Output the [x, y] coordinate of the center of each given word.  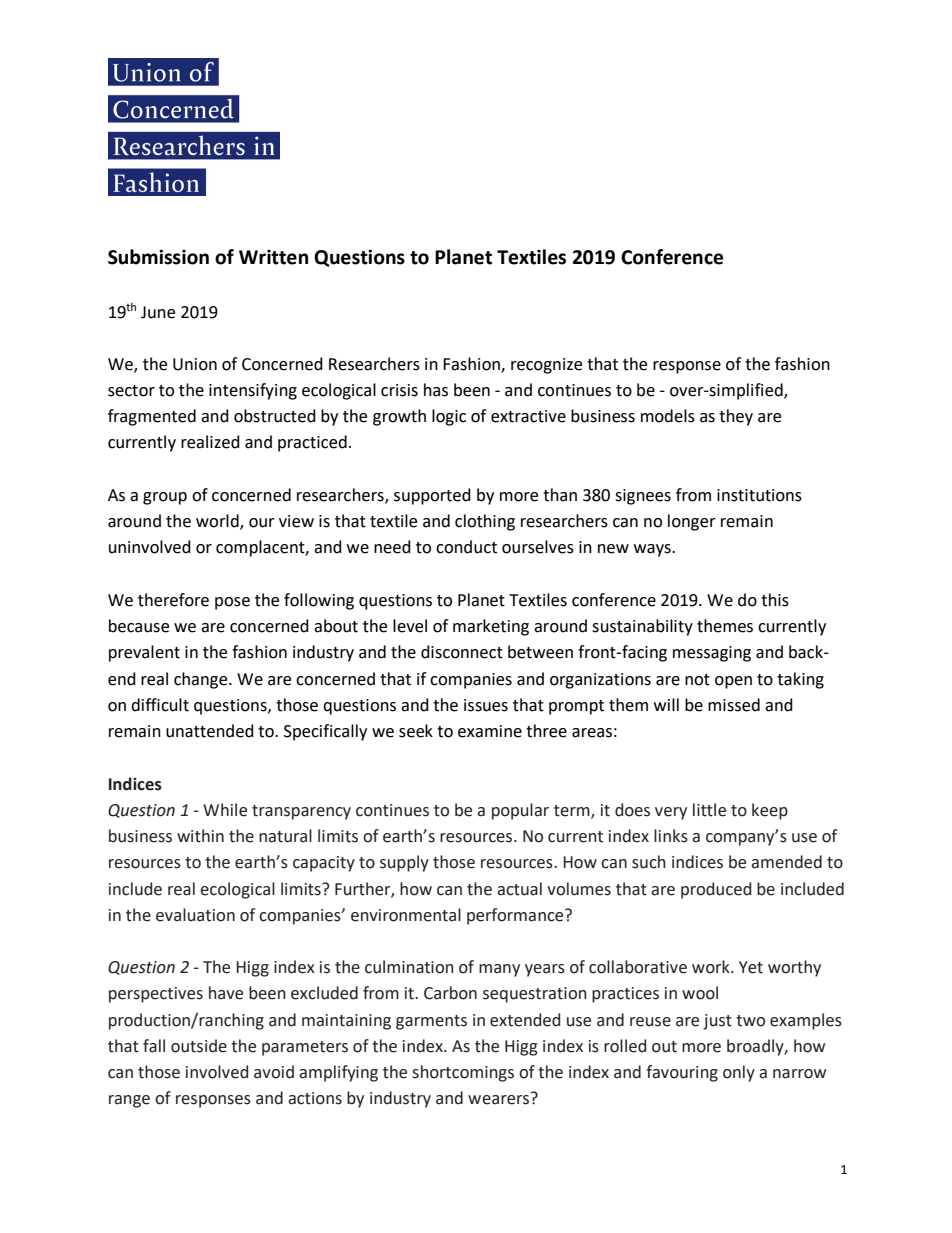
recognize [546, 366]
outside [199, 1046]
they [736, 417]
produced [716, 890]
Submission [158, 257]
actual [519, 889]
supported [432, 496]
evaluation [195, 915]
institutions [759, 495]
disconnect [462, 652]
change [202, 680]
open [733, 682]
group [165, 498]
